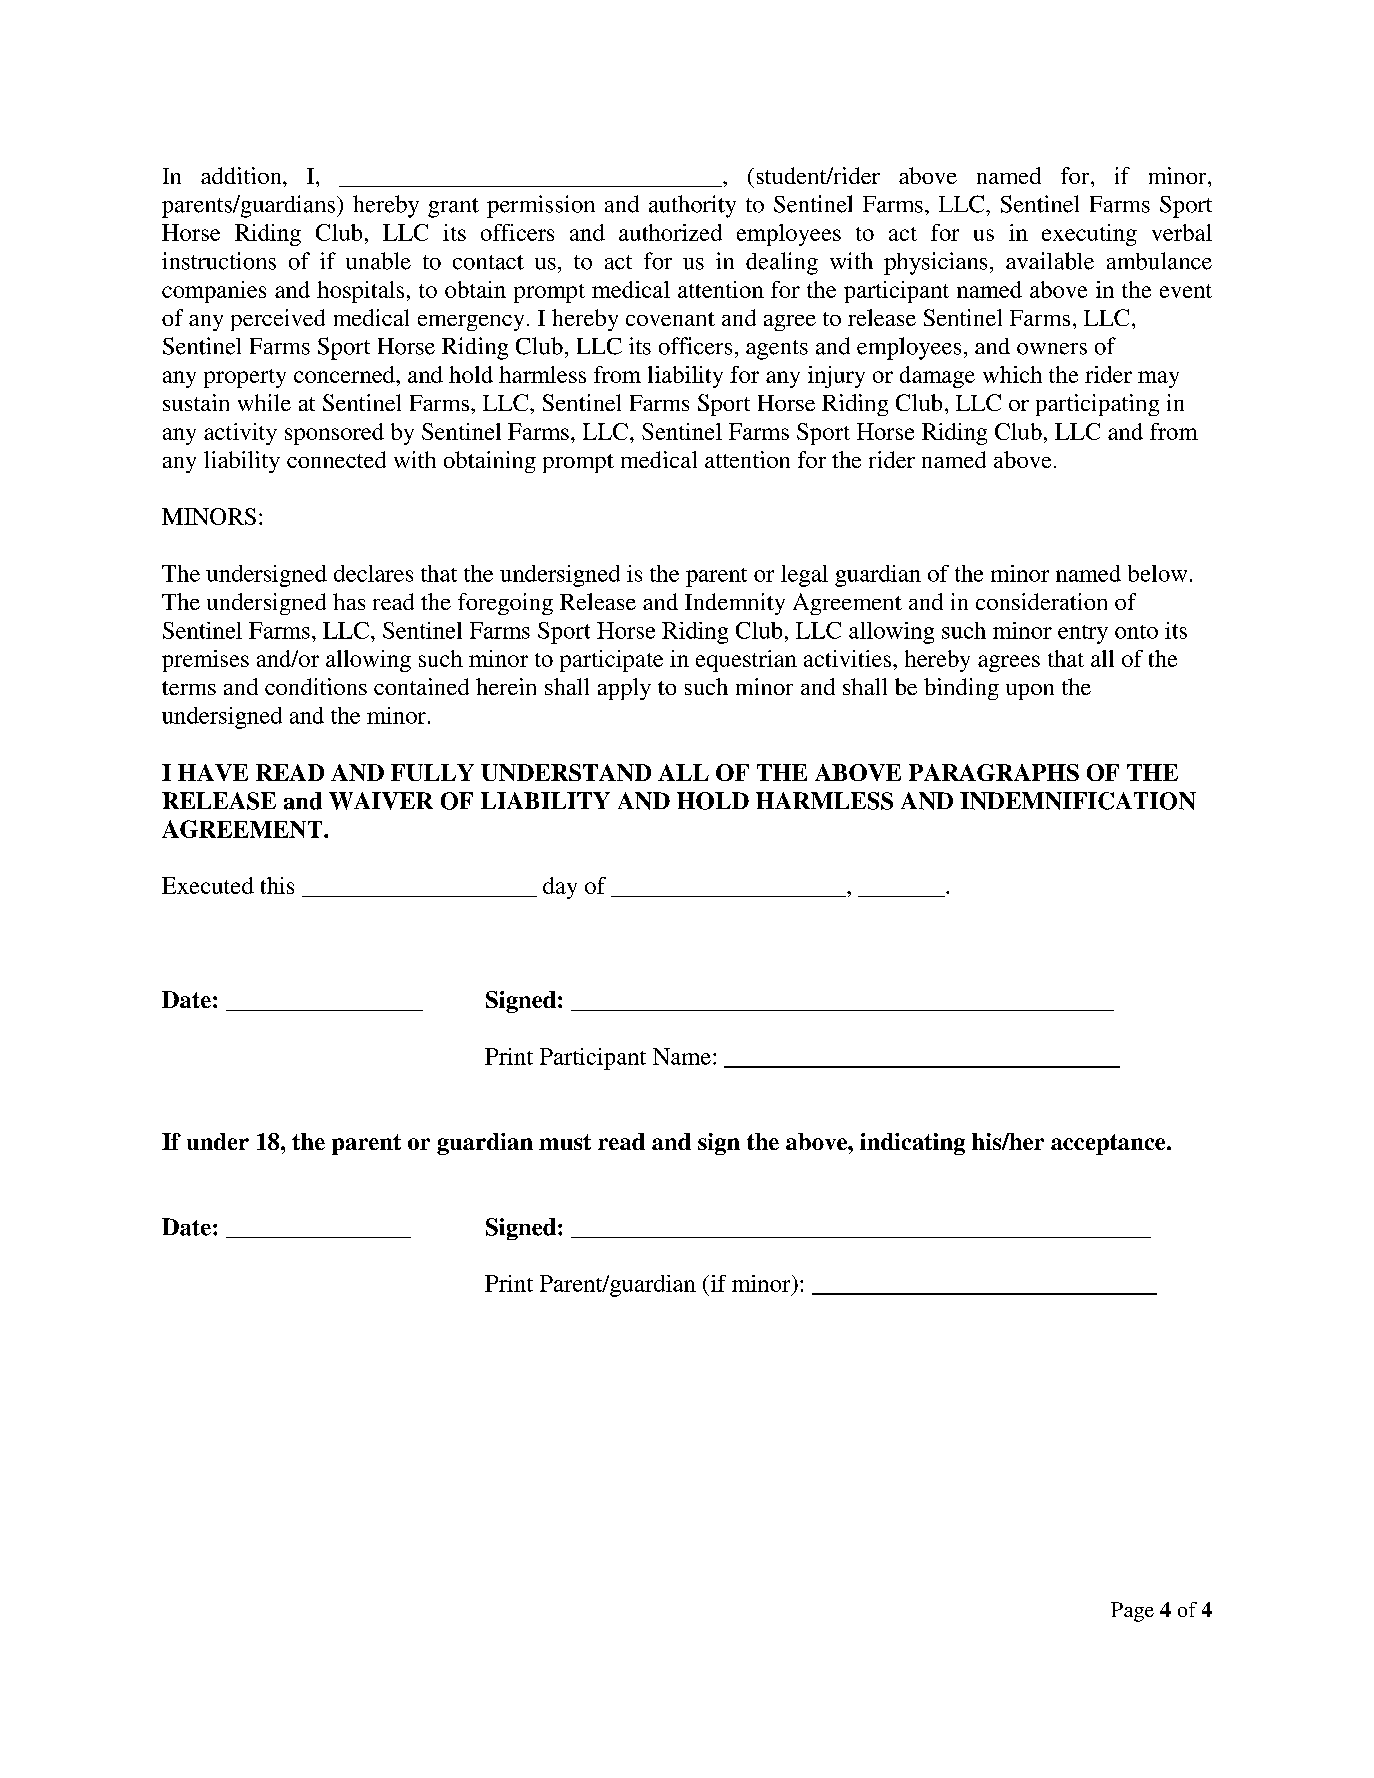  I want to click on must, so click(565, 1142).
